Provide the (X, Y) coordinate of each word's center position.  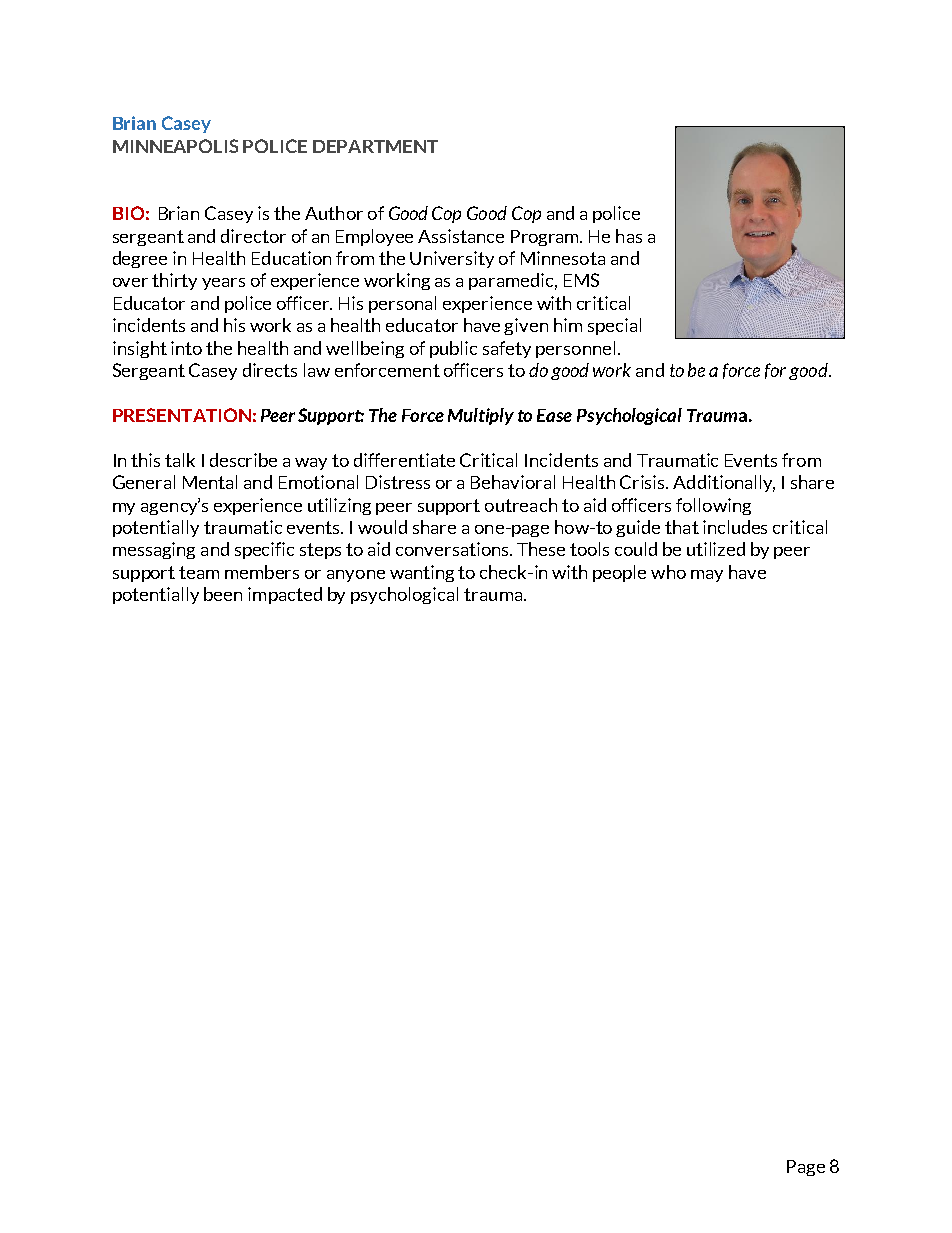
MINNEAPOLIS (175, 146)
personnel (575, 349)
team (199, 572)
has (629, 236)
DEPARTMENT (375, 146)
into (186, 348)
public (453, 349)
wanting (422, 573)
